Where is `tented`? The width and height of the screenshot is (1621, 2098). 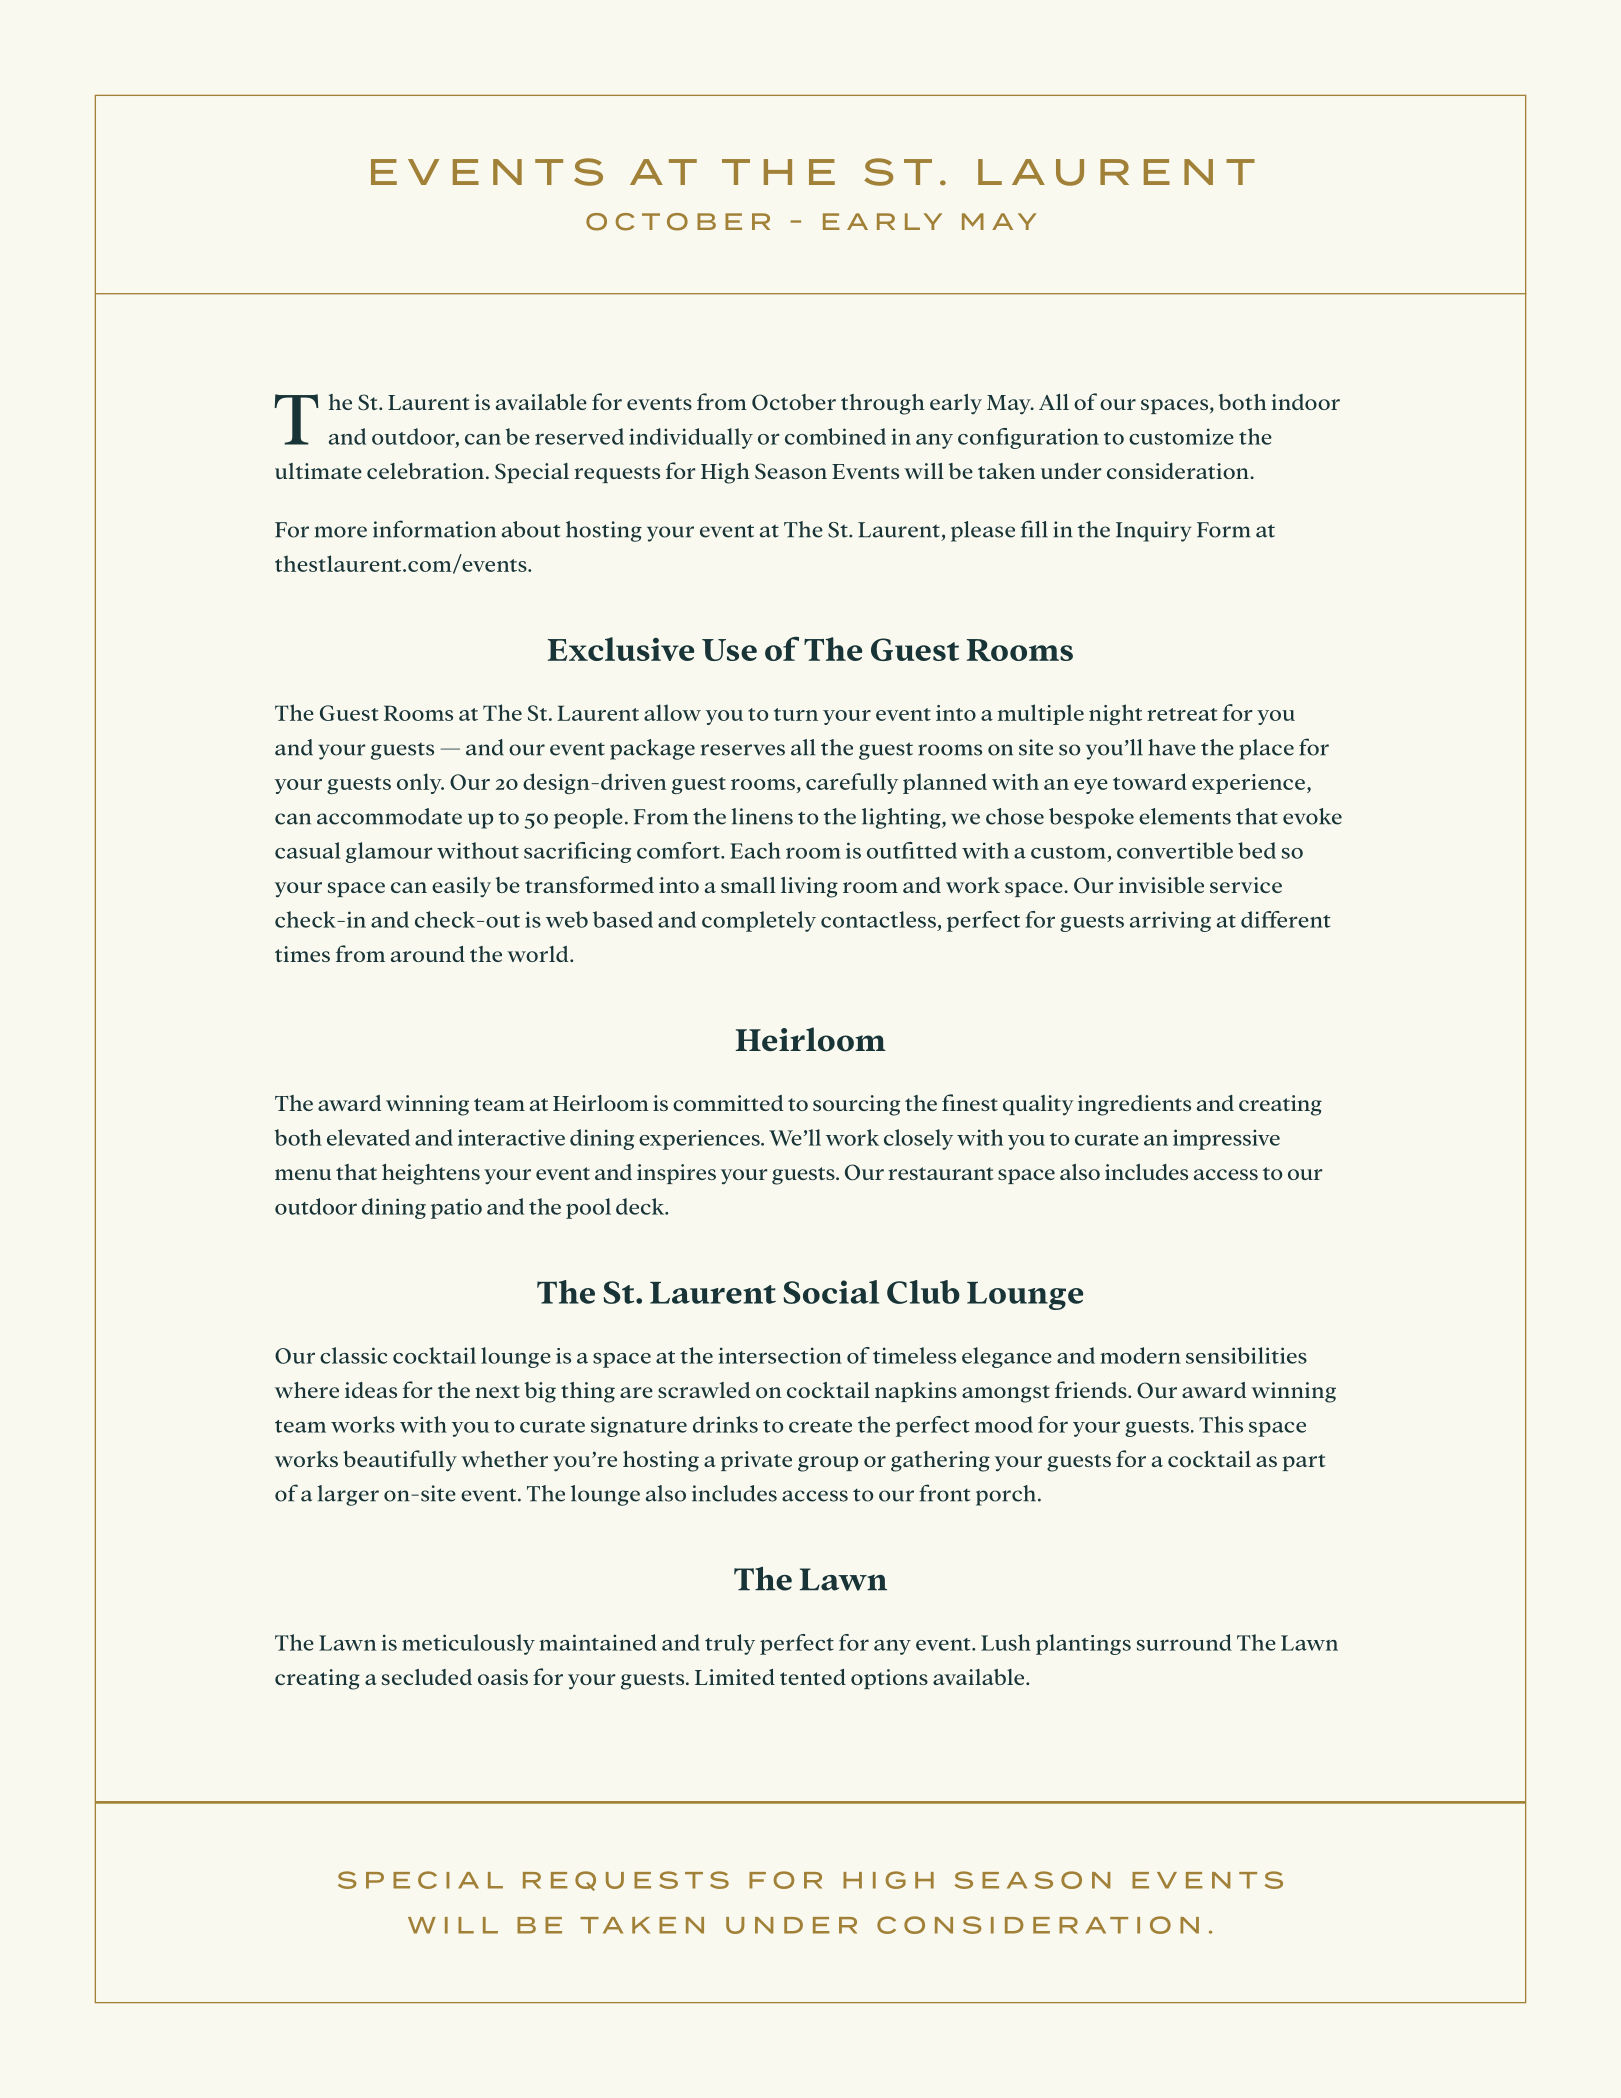 tented is located at coordinates (813, 1677).
